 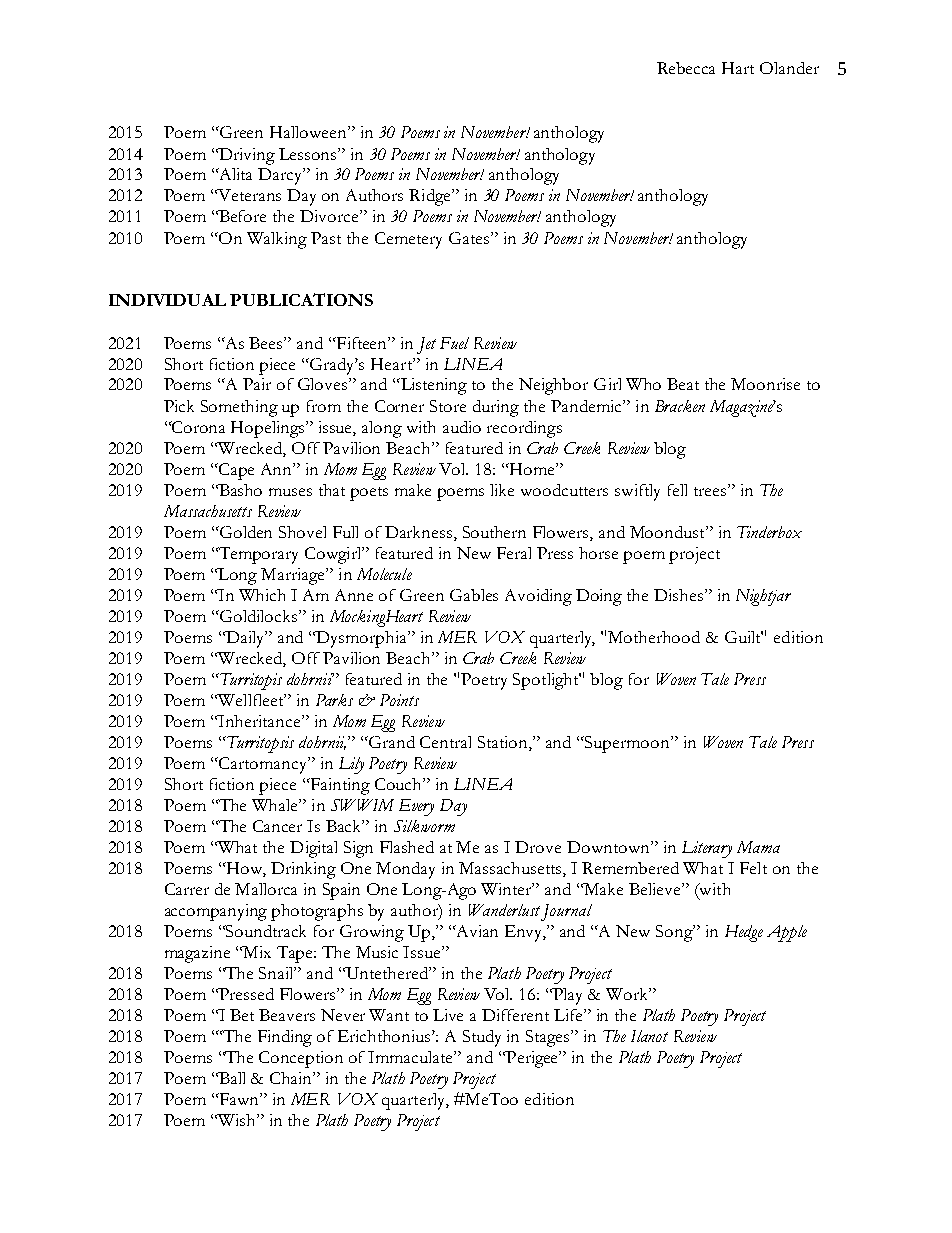 I want to click on Every, so click(x=416, y=807).
